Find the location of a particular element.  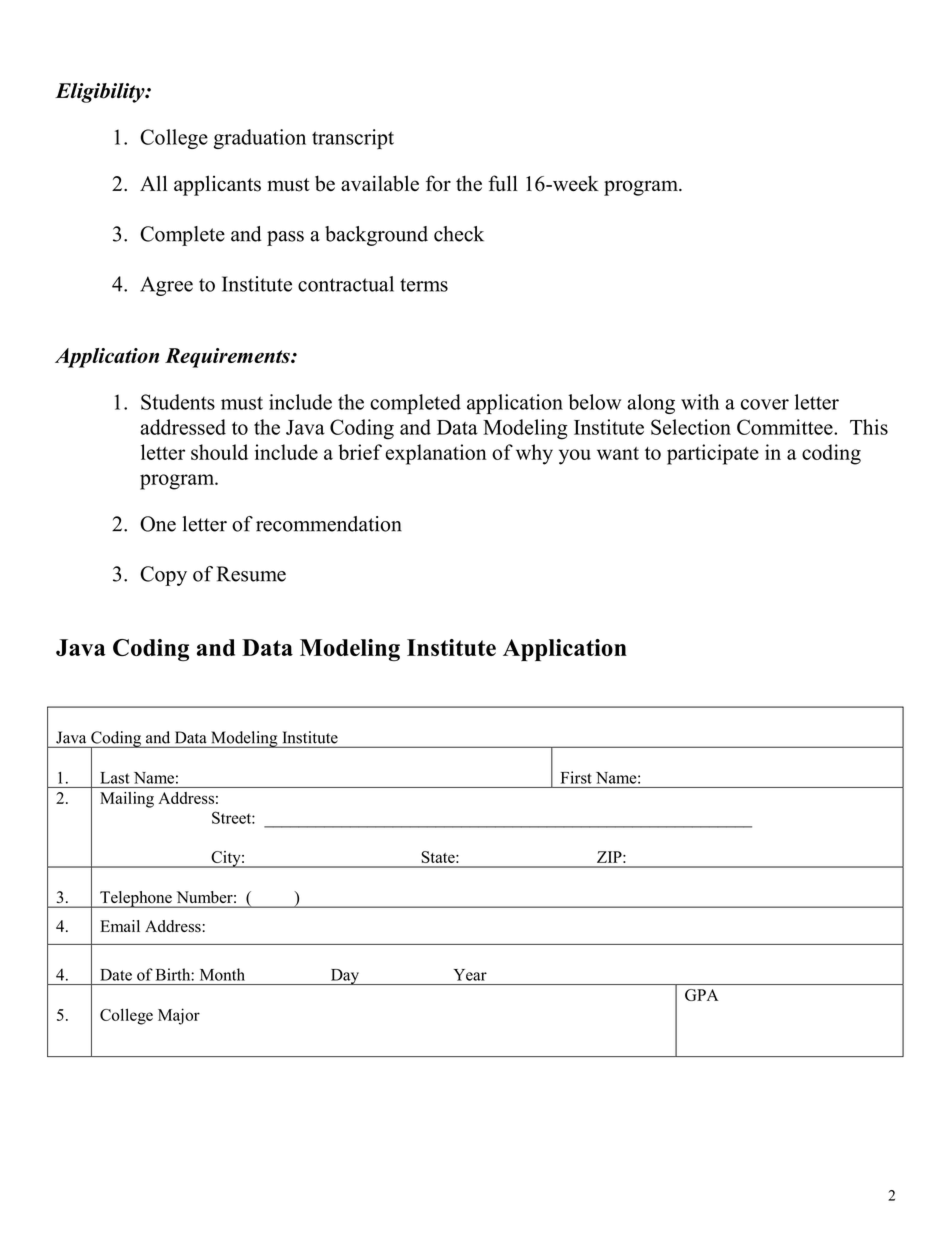

check is located at coordinates (459, 234).
